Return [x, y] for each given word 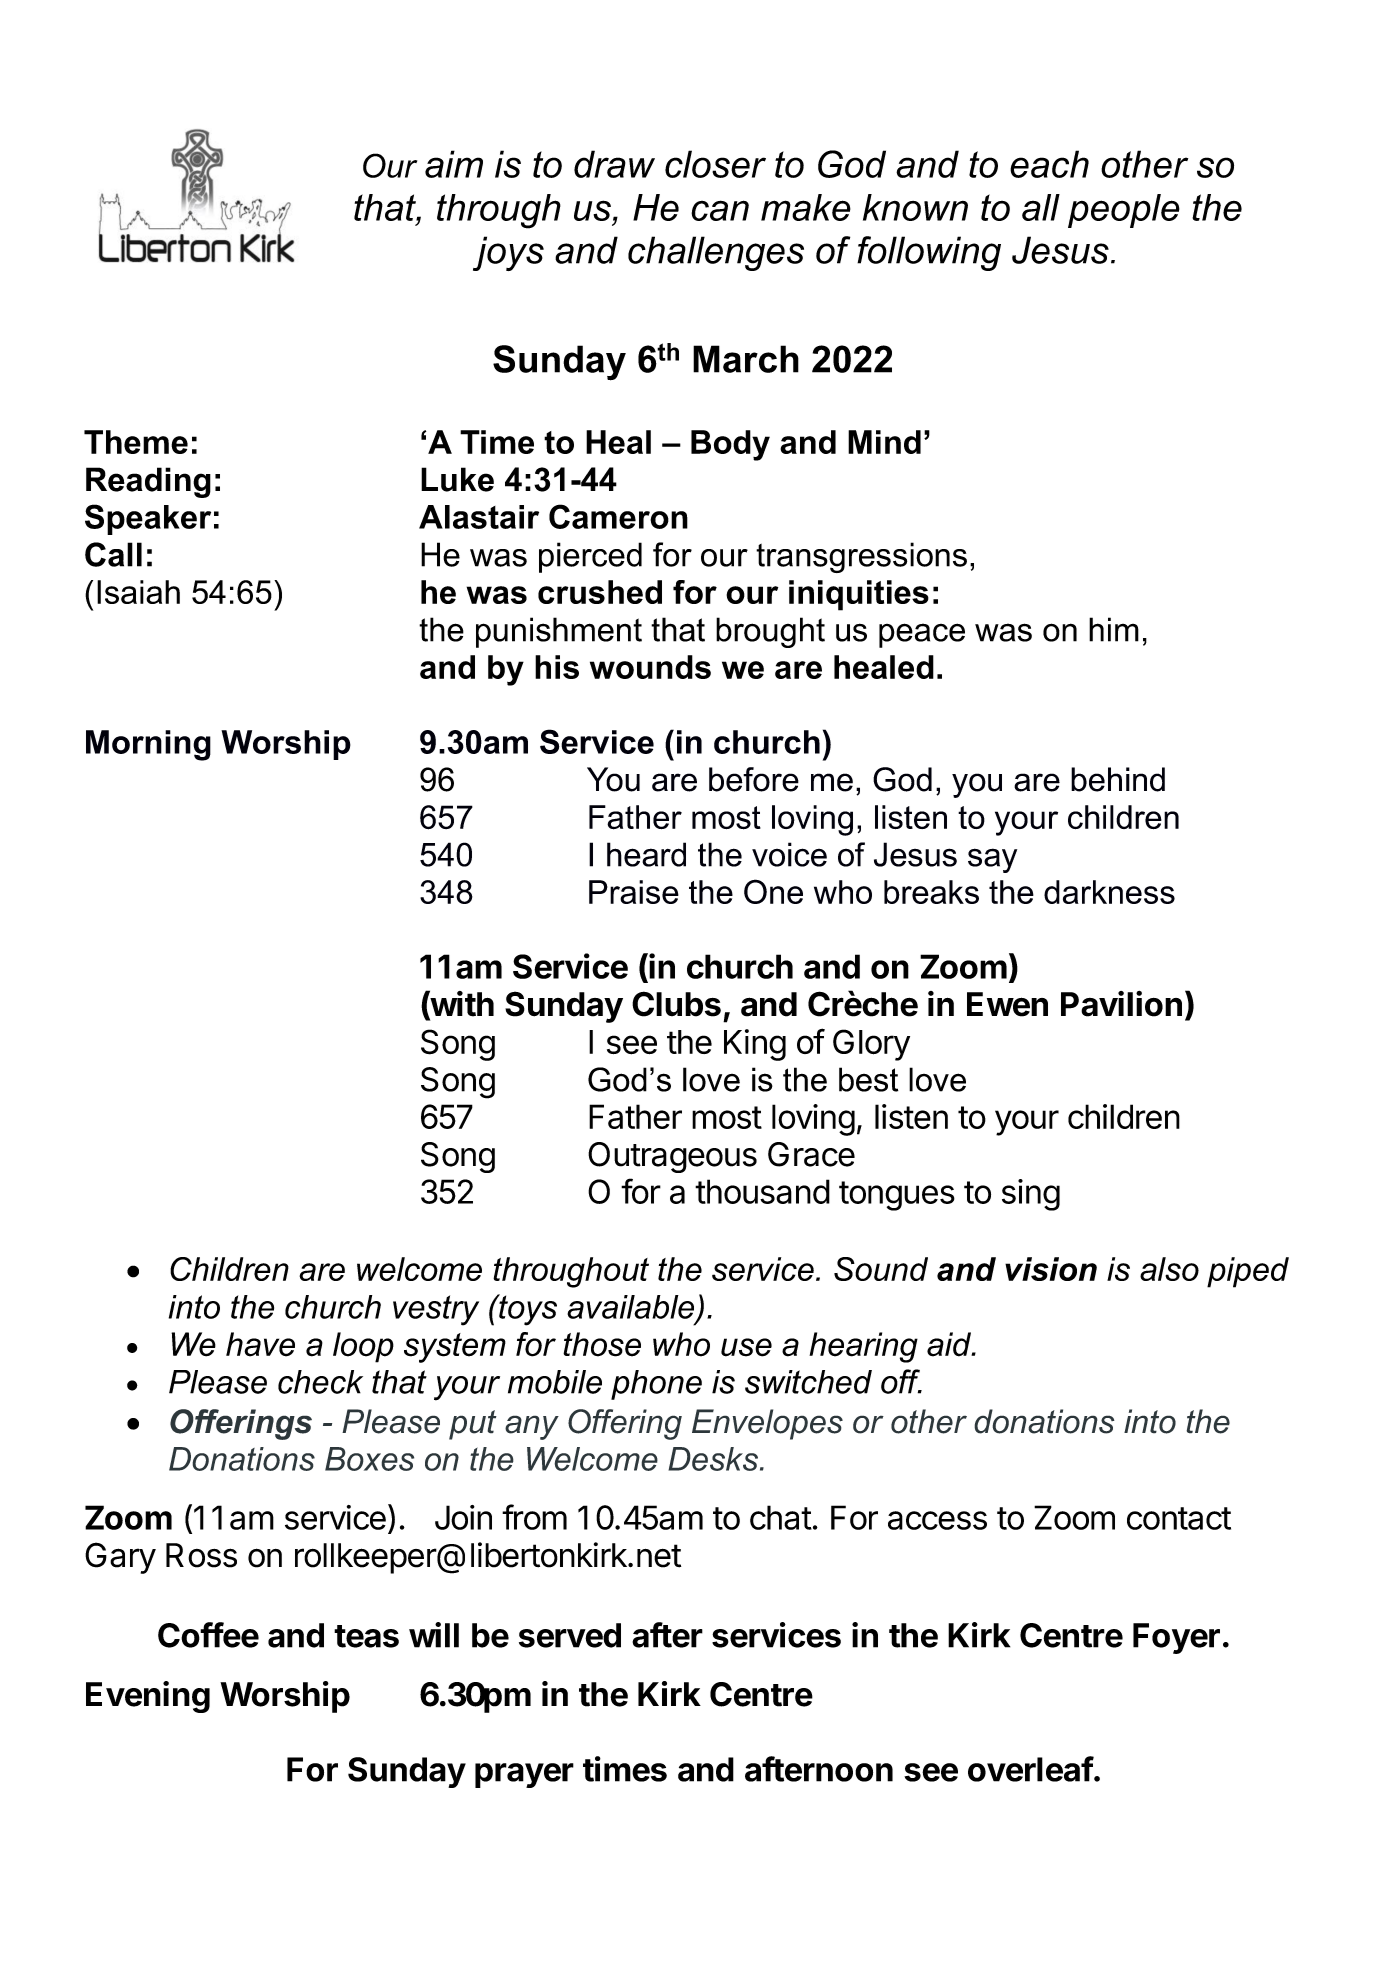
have [260, 1344]
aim [454, 164]
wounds [650, 667]
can [720, 210]
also [1169, 1269]
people [1124, 211]
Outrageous [672, 1157]
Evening [148, 1697]
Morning [148, 745]
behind [1118, 779]
